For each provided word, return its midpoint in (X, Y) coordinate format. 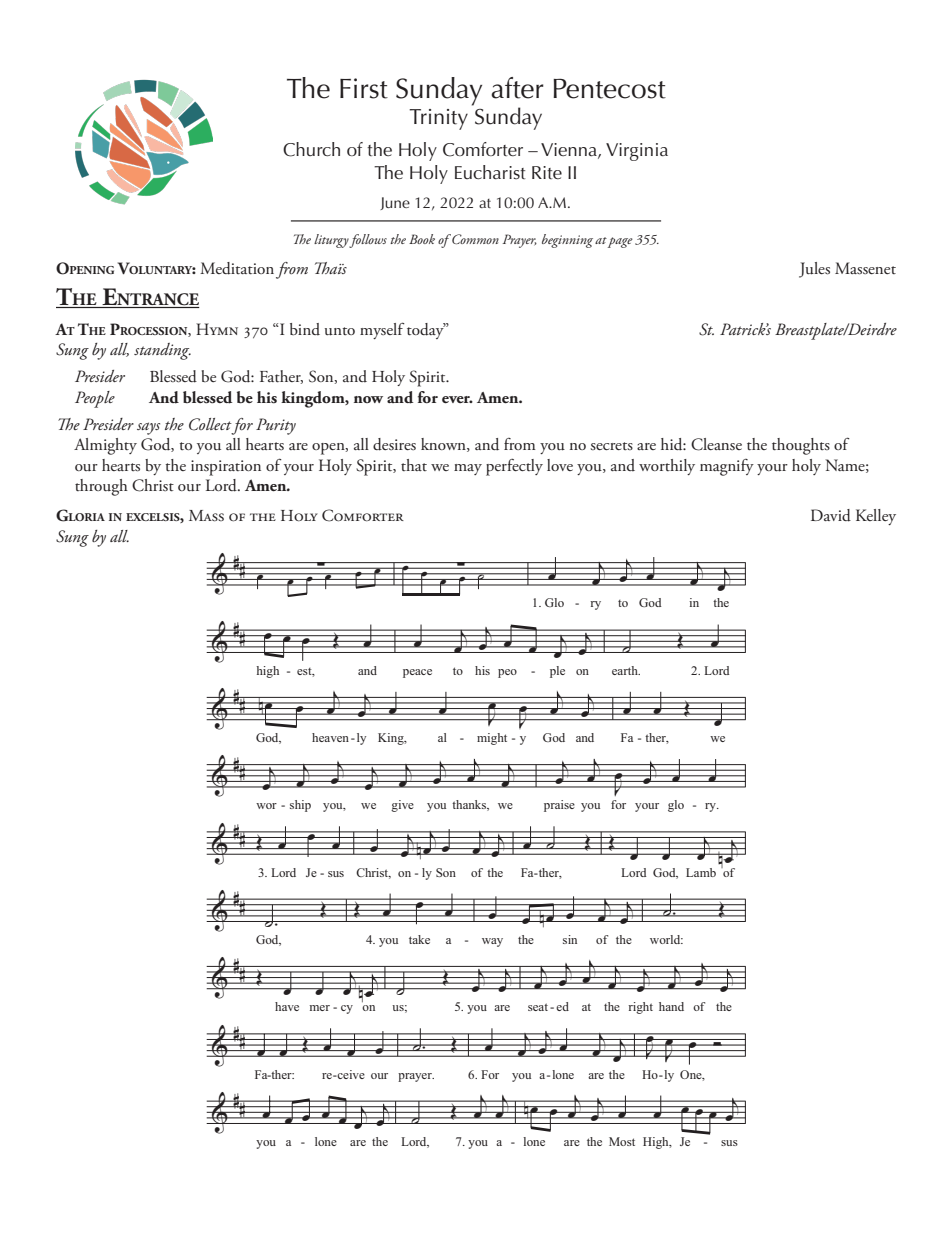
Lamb (701, 872)
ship (300, 806)
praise (559, 806)
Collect (210, 424)
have (287, 1006)
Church (311, 149)
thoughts (801, 446)
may (468, 469)
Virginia (637, 152)
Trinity (438, 119)
